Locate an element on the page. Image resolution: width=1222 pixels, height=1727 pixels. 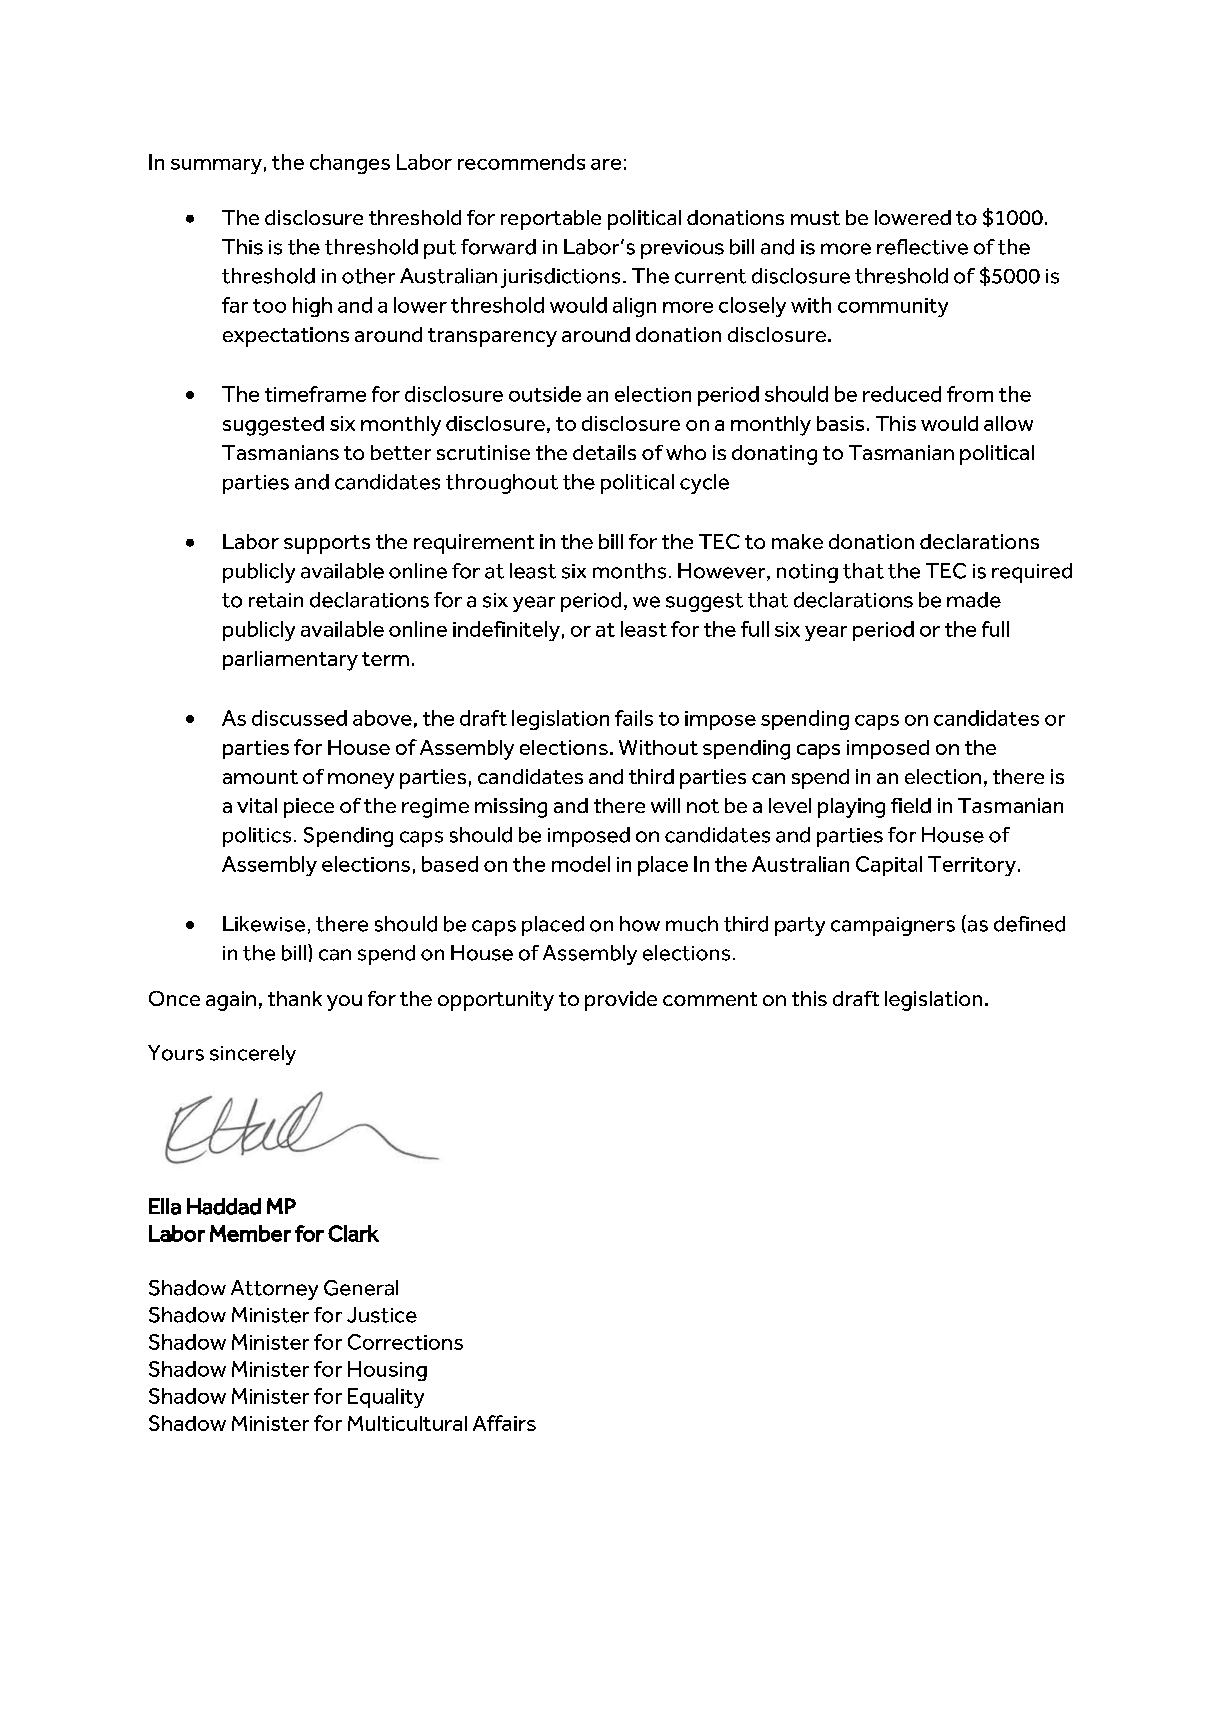
provide is located at coordinates (621, 1001).
